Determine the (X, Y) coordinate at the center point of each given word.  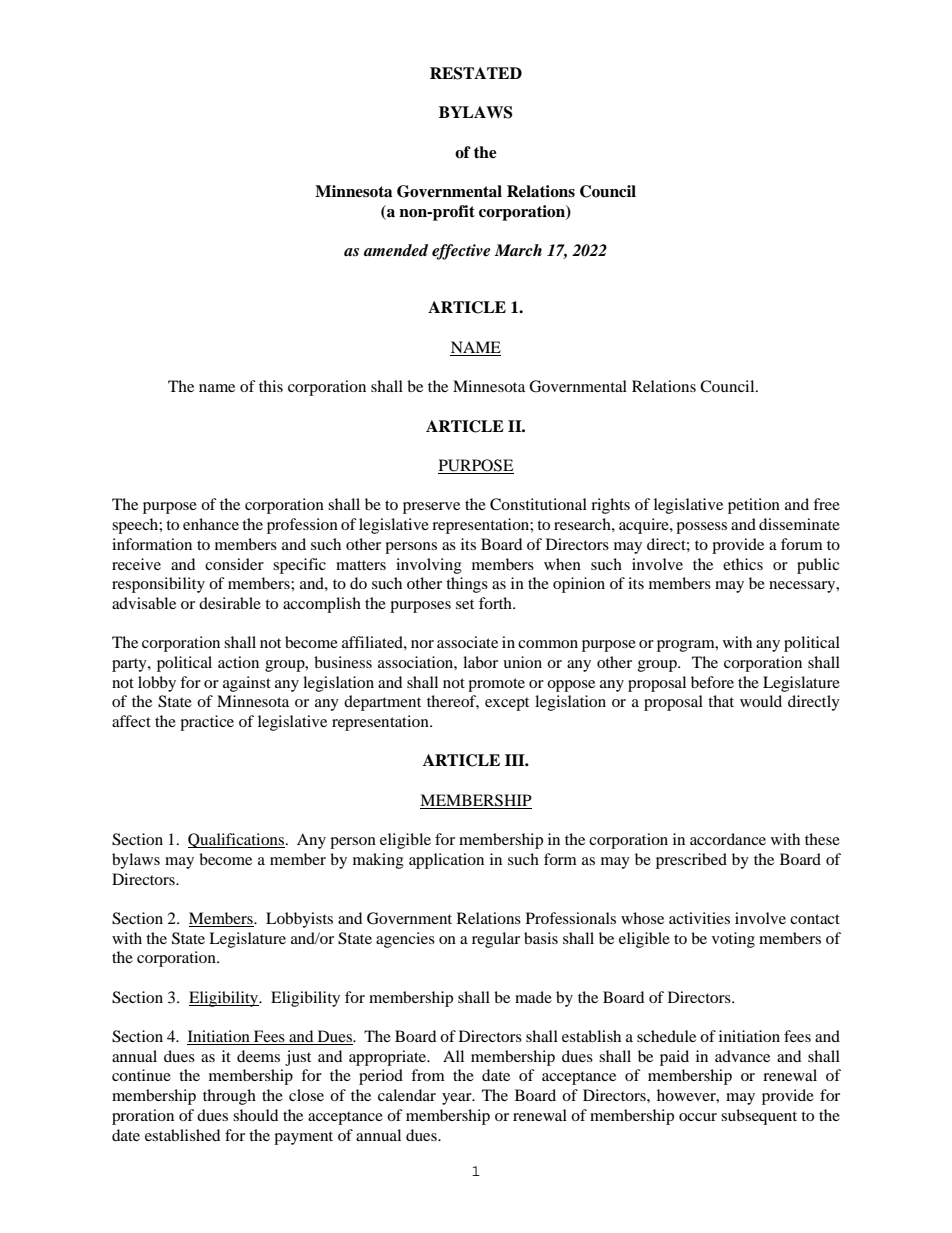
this (271, 386)
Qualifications (237, 840)
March (518, 250)
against (247, 684)
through (229, 1097)
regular (496, 940)
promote (496, 685)
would (761, 701)
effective (461, 252)
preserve (431, 508)
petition (754, 506)
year (458, 1099)
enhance (211, 524)
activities (699, 918)
